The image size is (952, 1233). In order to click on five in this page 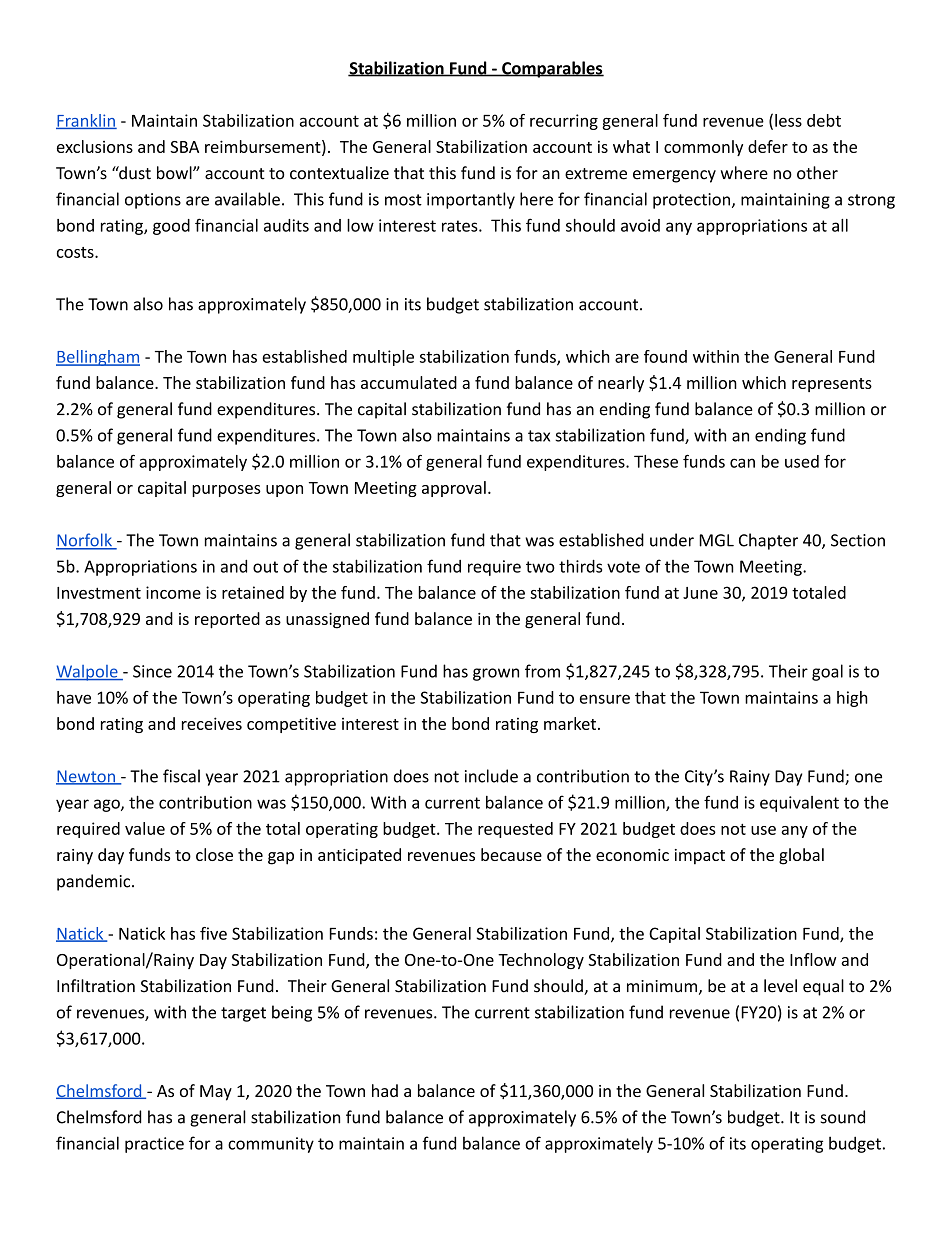, I will do `click(213, 933)`.
